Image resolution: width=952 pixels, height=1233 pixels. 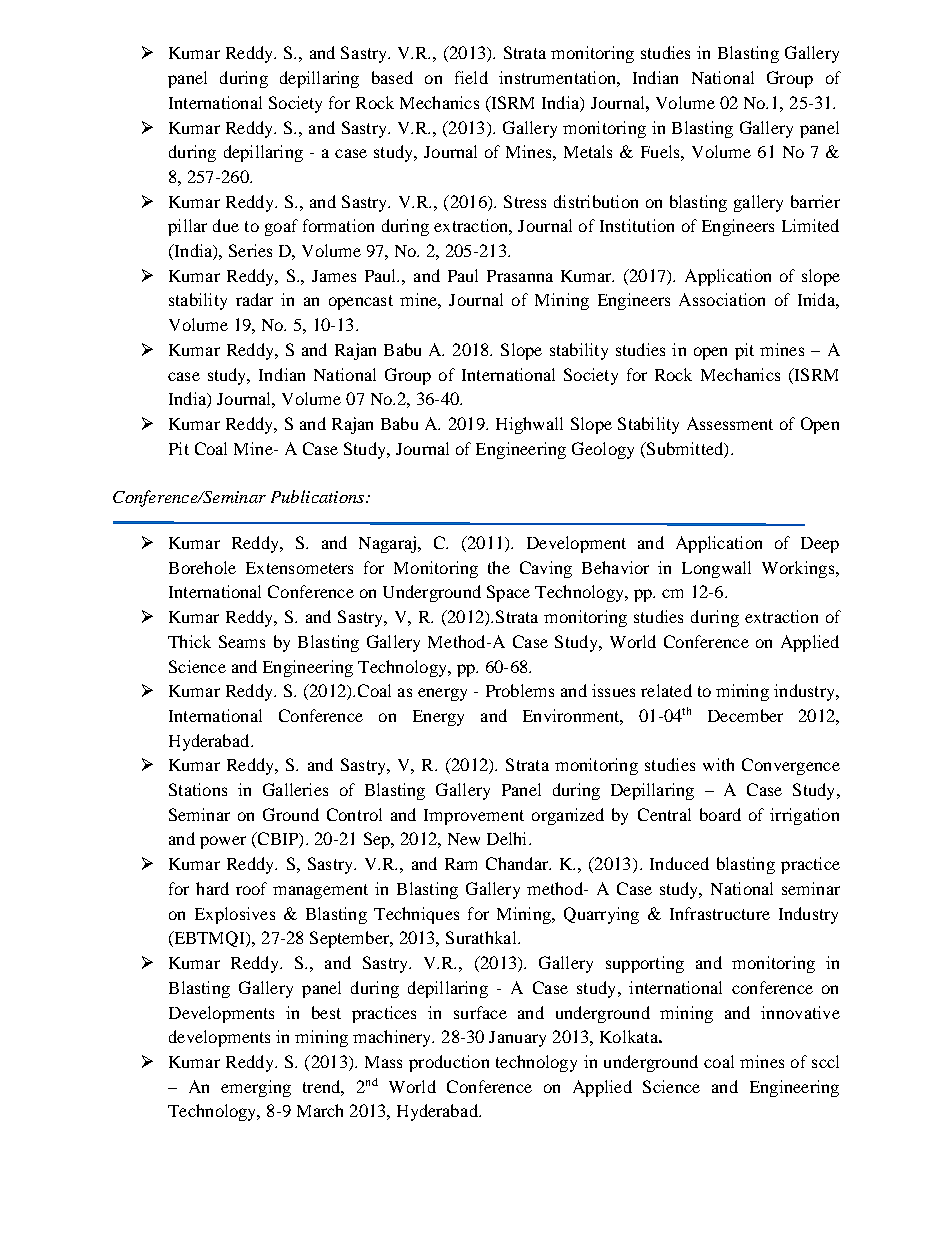 I want to click on Delhi, so click(x=508, y=838).
